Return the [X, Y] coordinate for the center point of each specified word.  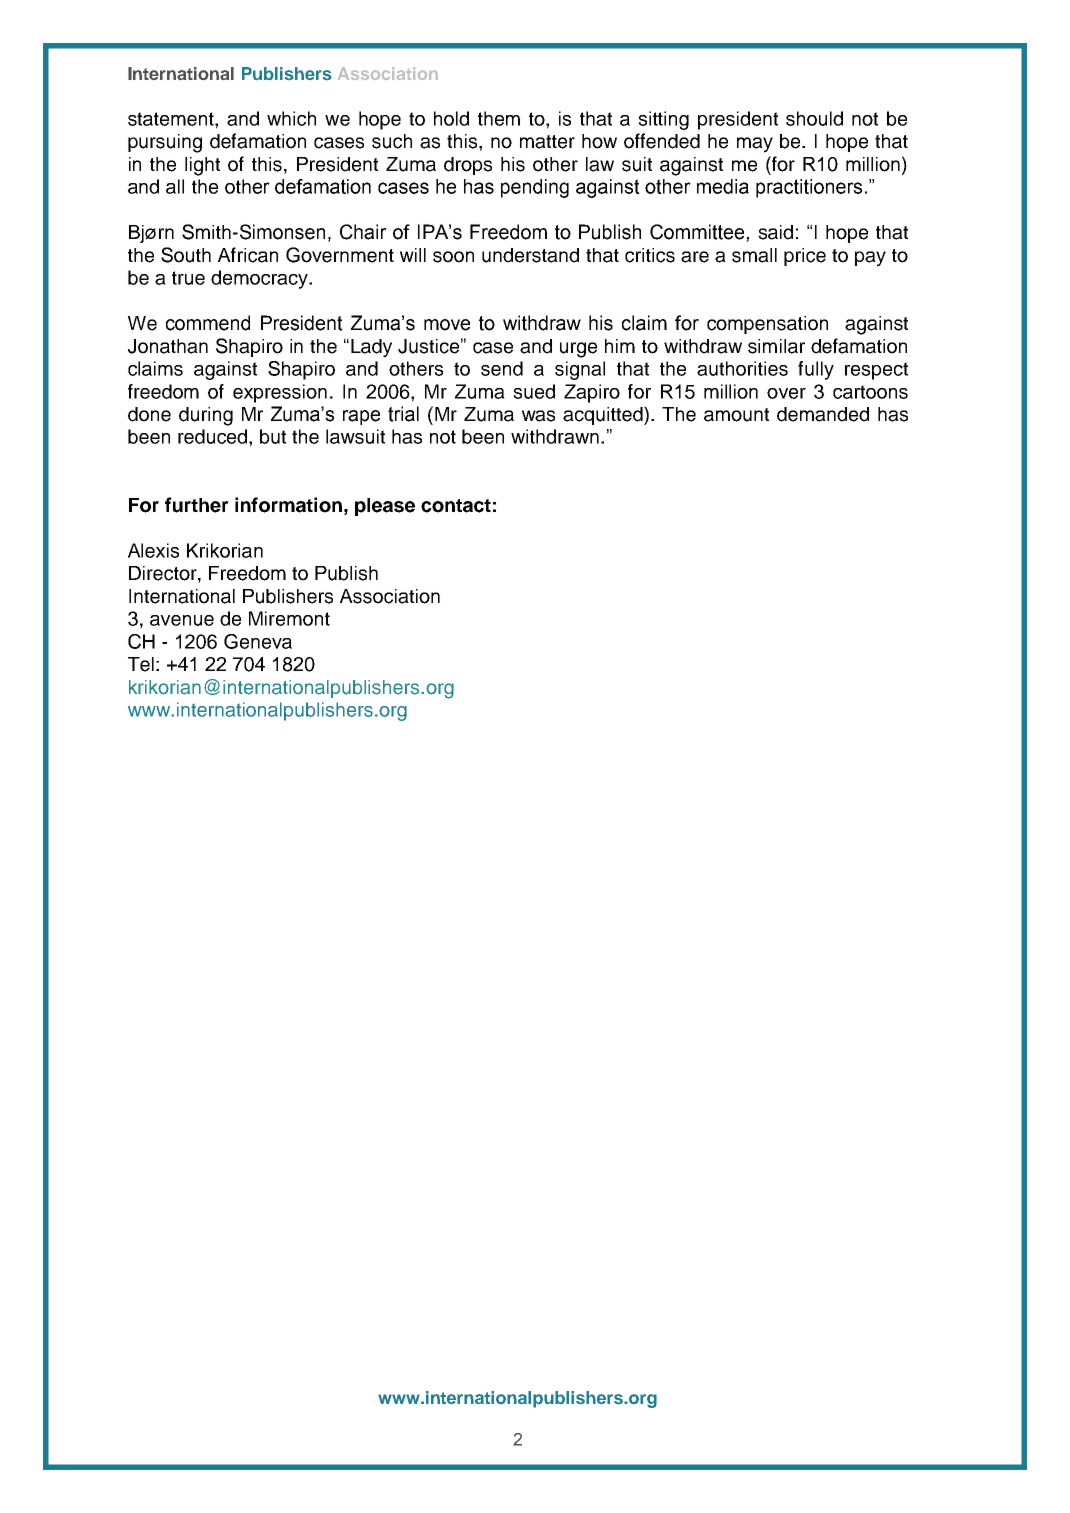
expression [280, 393]
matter [547, 142]
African [248, 255]
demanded [823, 414]
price [805, 257]
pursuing [165, 143]
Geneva [258, 641]
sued [534, 391]
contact [456, 506]
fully [816, 370]
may [755, 145]
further [197, 505]
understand [530, 255]
